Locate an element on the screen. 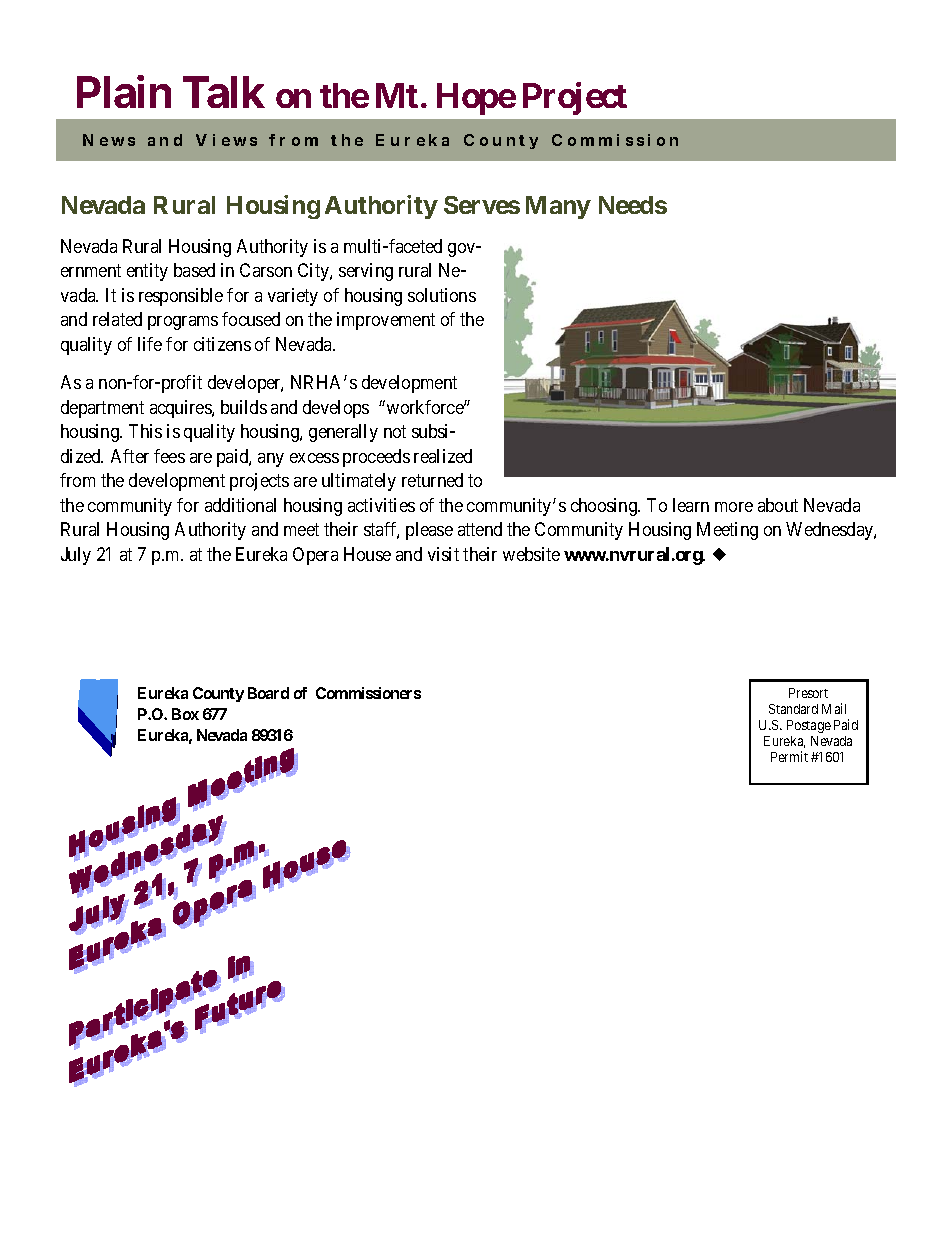 The width and height of the screenshot is (952, 1233). Box is located at coordinates (185, 714).
